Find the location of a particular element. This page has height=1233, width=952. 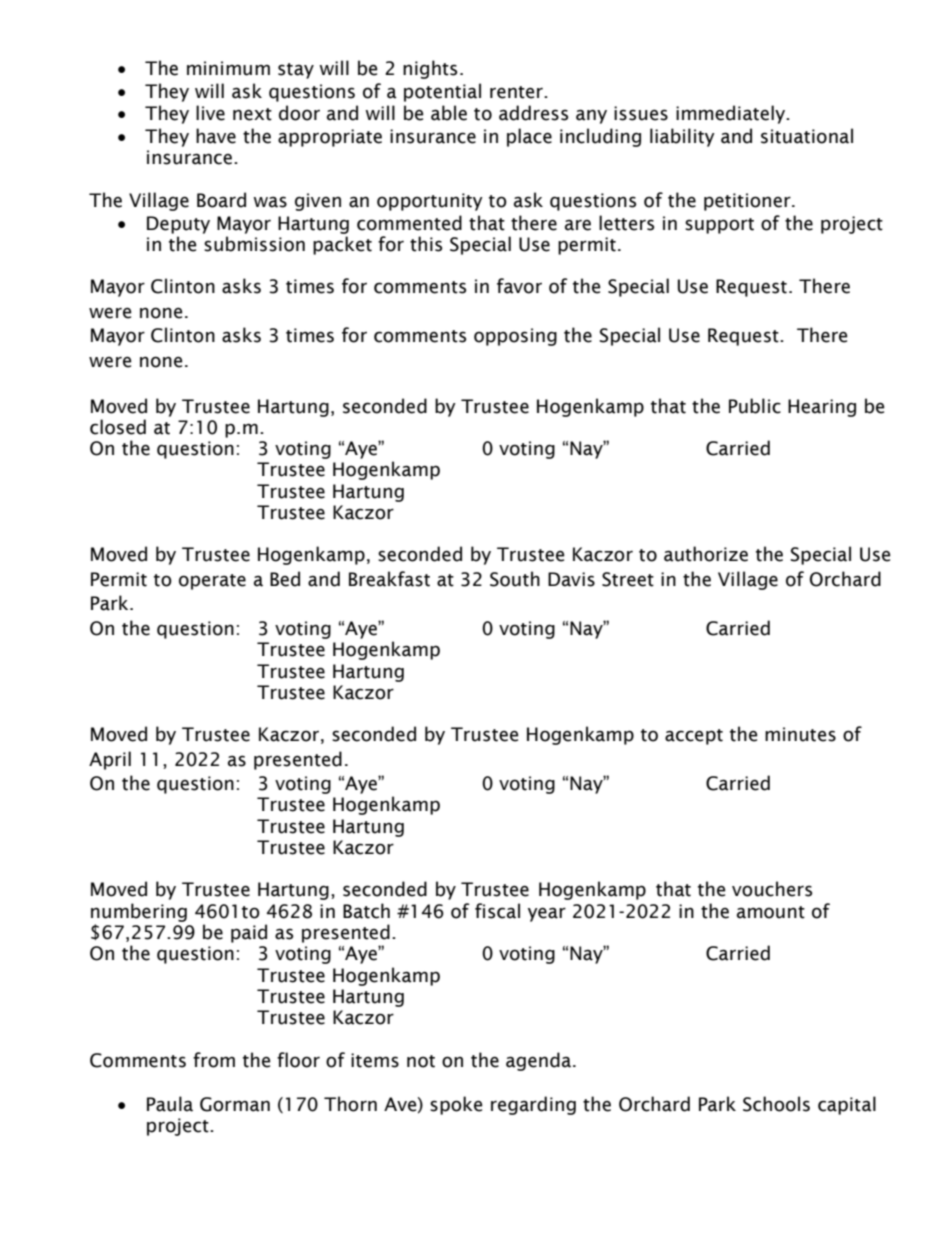

authorize is located at coordinates (706, 554).
